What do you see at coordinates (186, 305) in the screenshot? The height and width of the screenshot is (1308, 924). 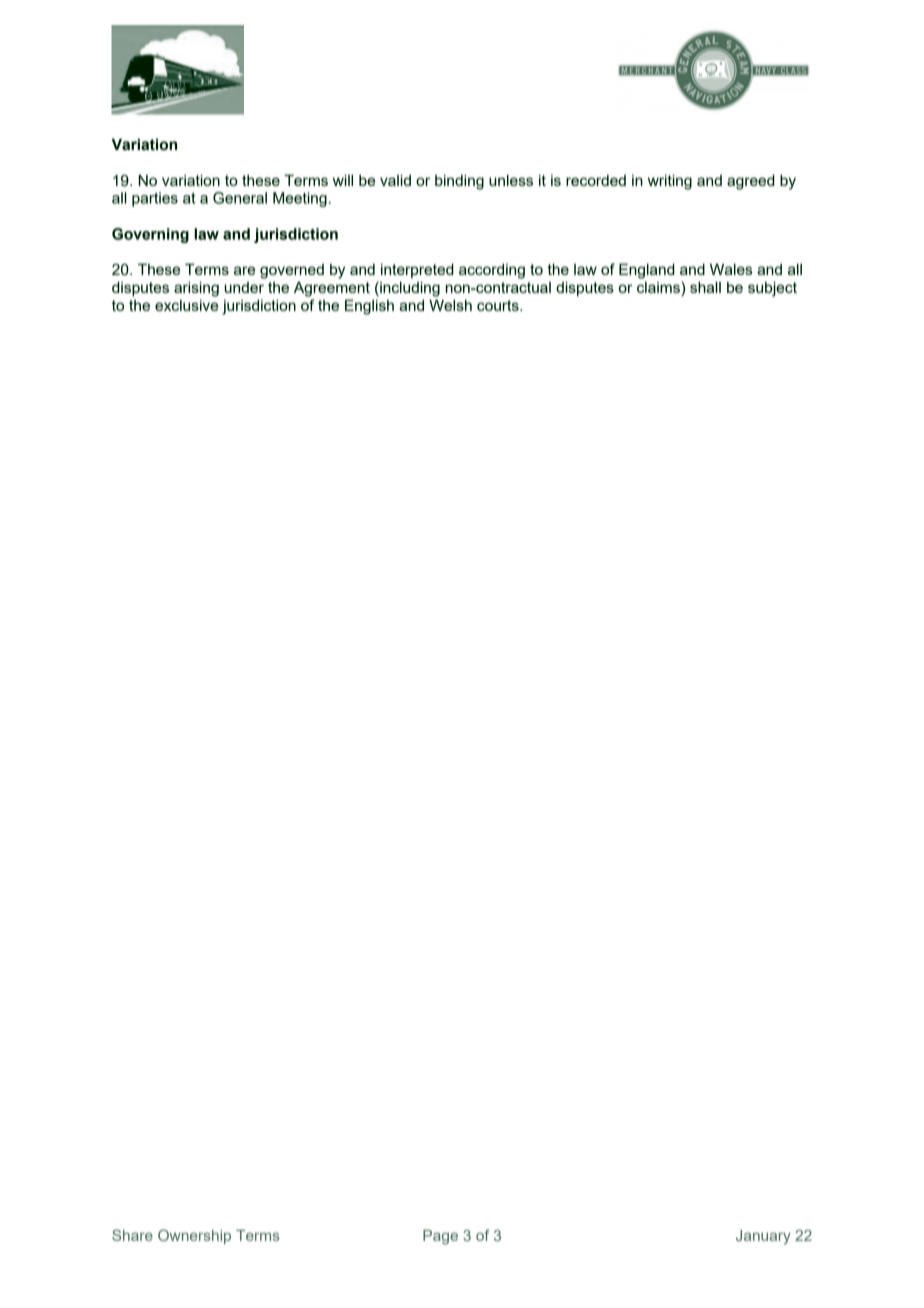 I see `exclusive` at bounding box center [186, 305].
